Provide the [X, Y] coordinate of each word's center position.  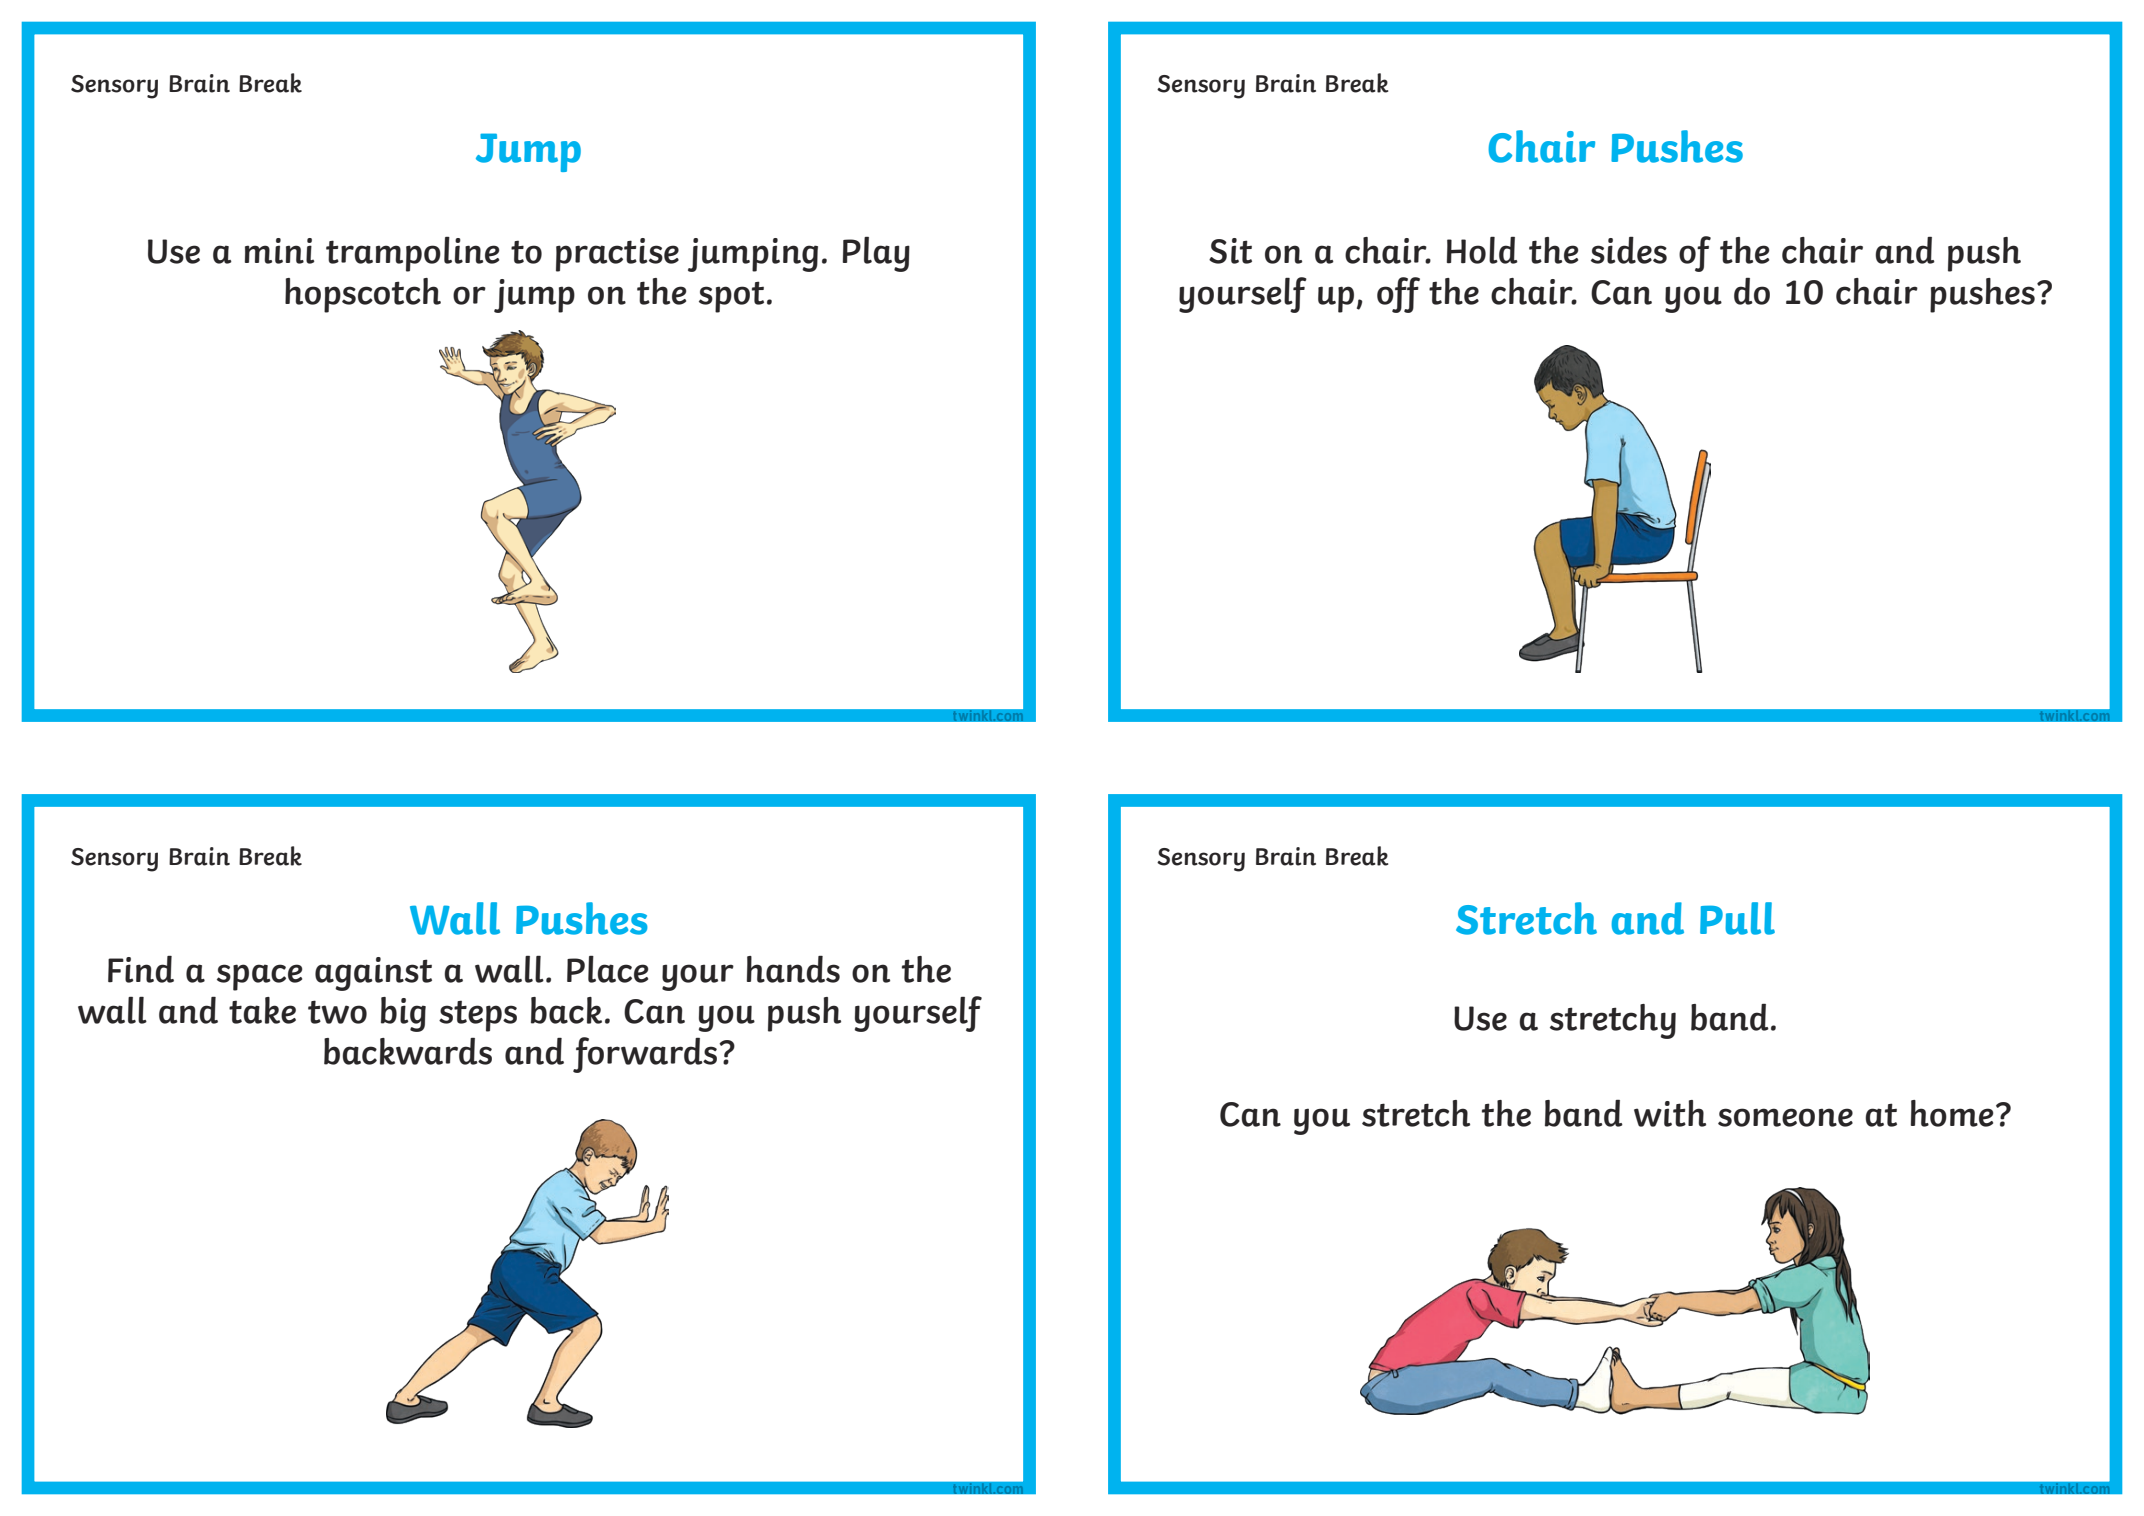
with [1670, 1113]
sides [1629, 250]
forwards [646, 1055]
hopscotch [363, 295]
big [403, 1014]
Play [876, 254]
